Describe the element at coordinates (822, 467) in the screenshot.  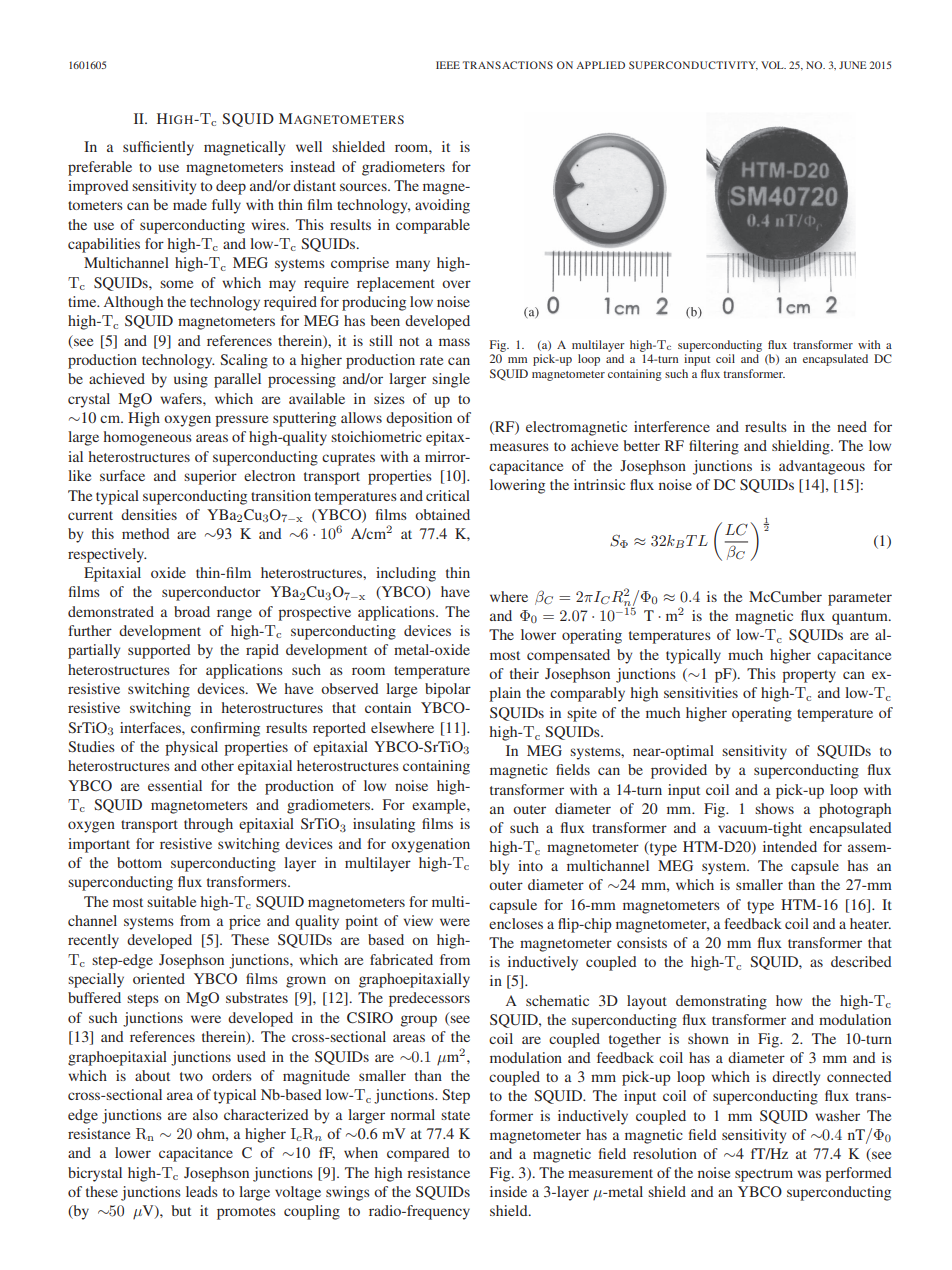
I see `advantageous` at that location.
